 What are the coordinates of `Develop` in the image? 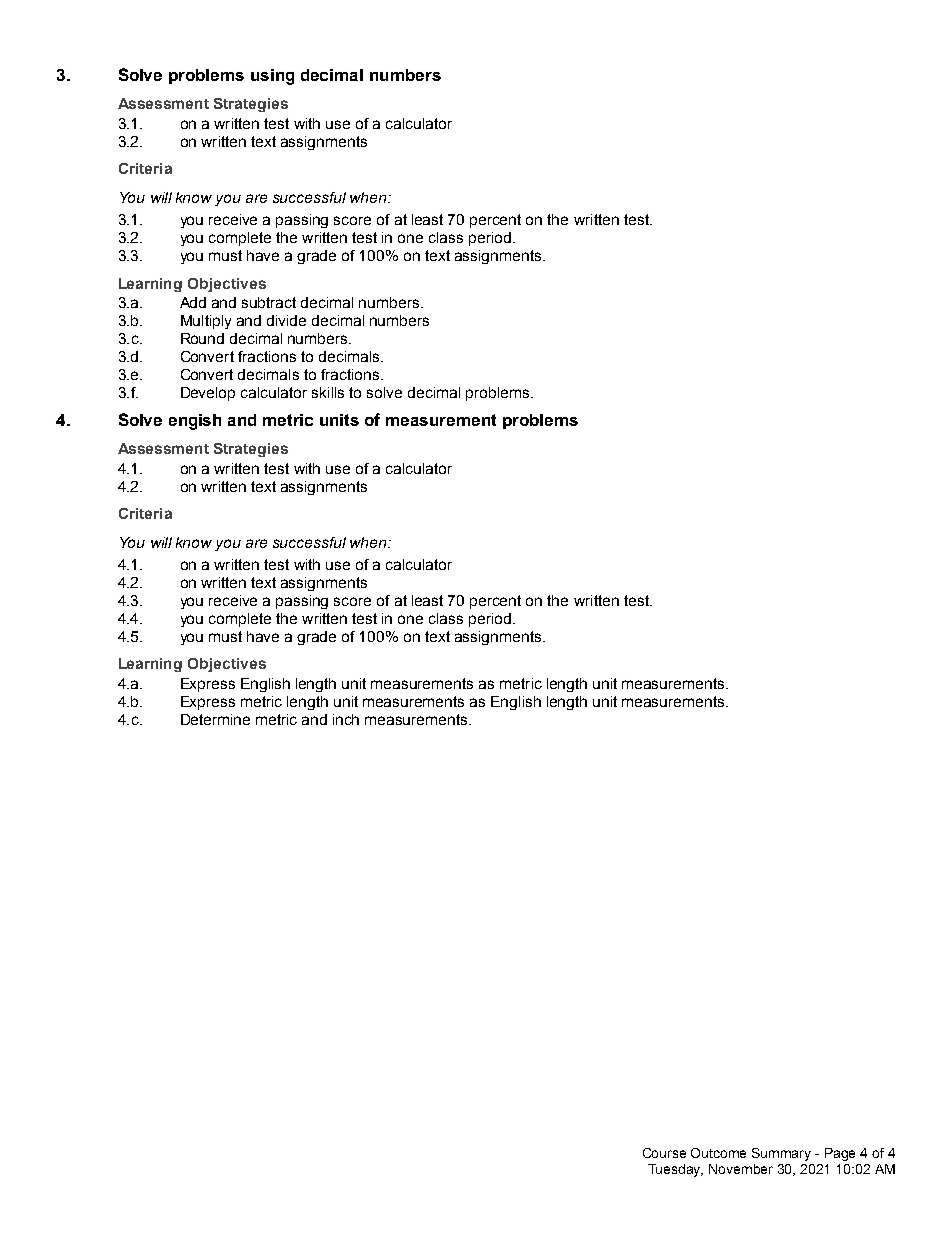 It's located at (208, 394).
